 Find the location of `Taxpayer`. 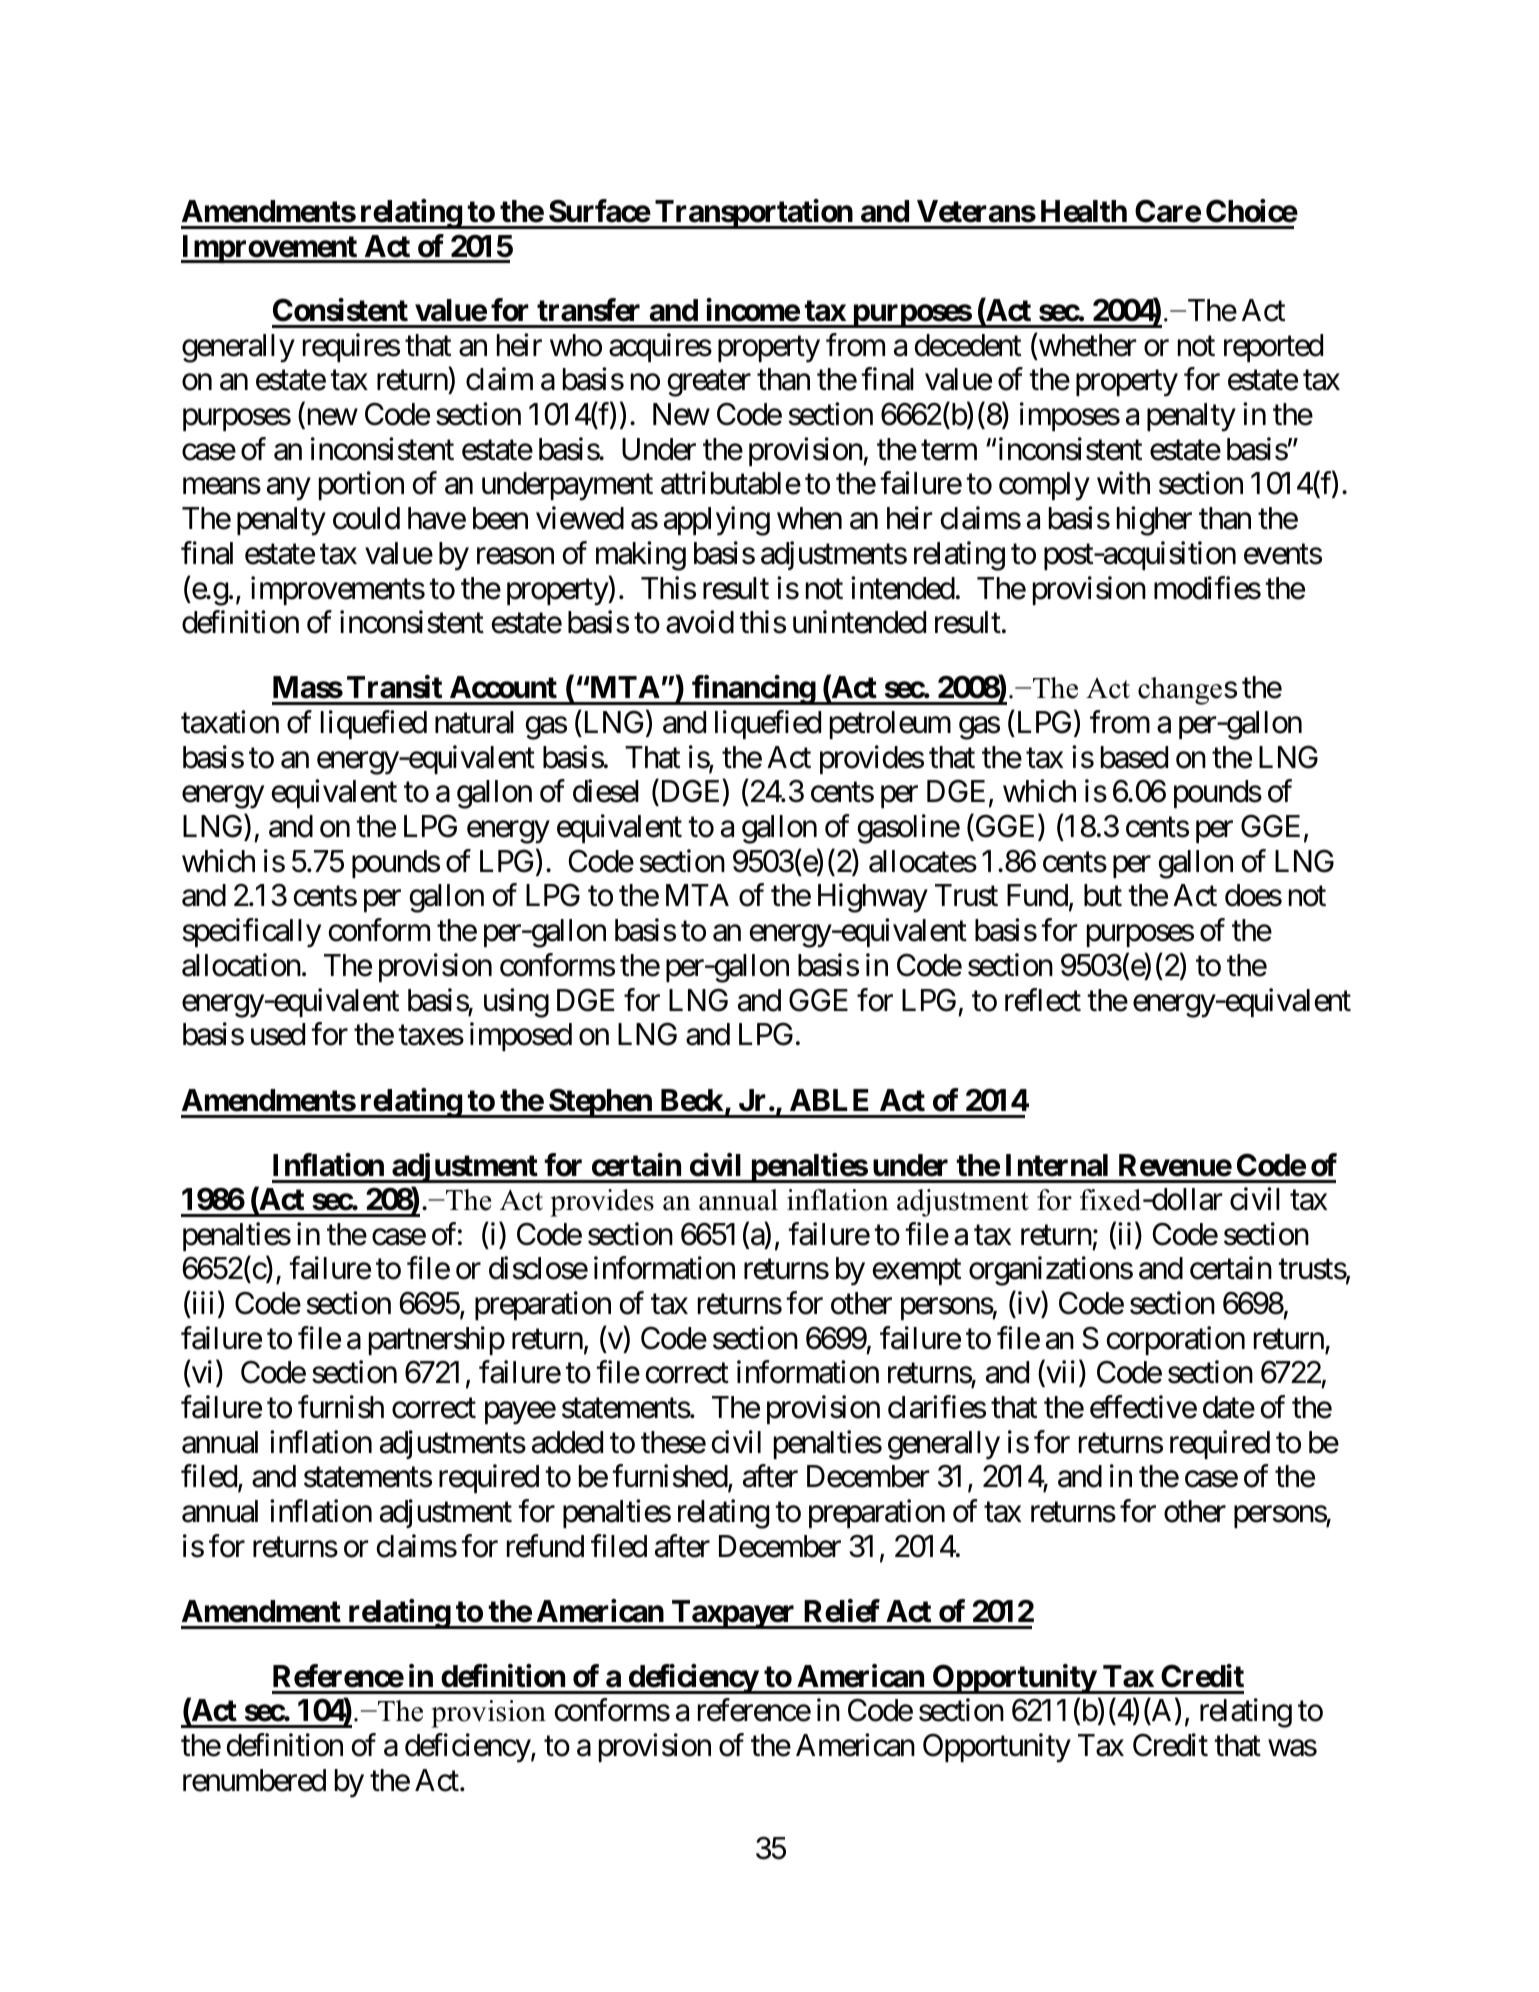

Taxpayer is located at coordinates (733, 1614).
